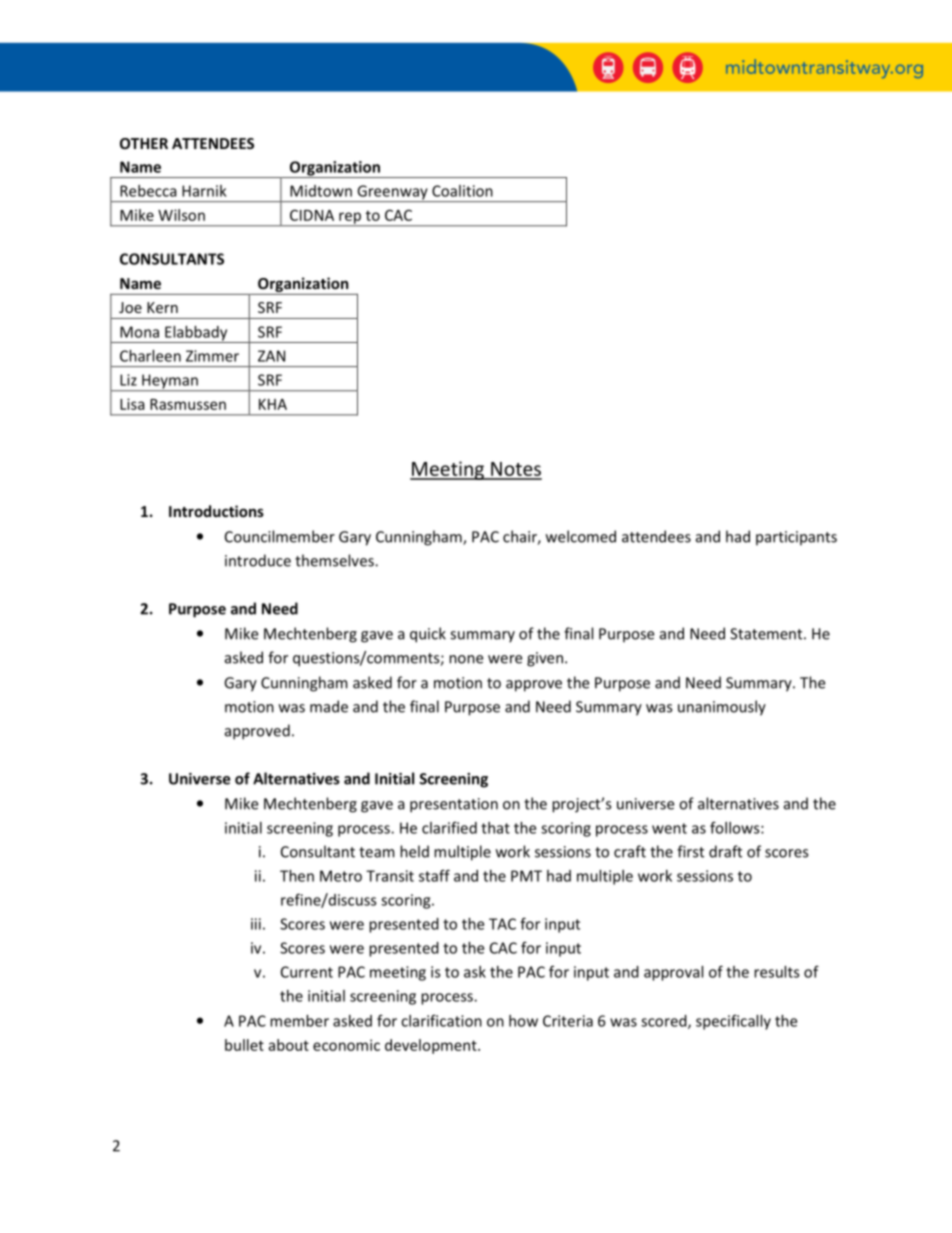  Describe the element at coordinates (204, 191) in the page. I see `Harnik` at that location.
